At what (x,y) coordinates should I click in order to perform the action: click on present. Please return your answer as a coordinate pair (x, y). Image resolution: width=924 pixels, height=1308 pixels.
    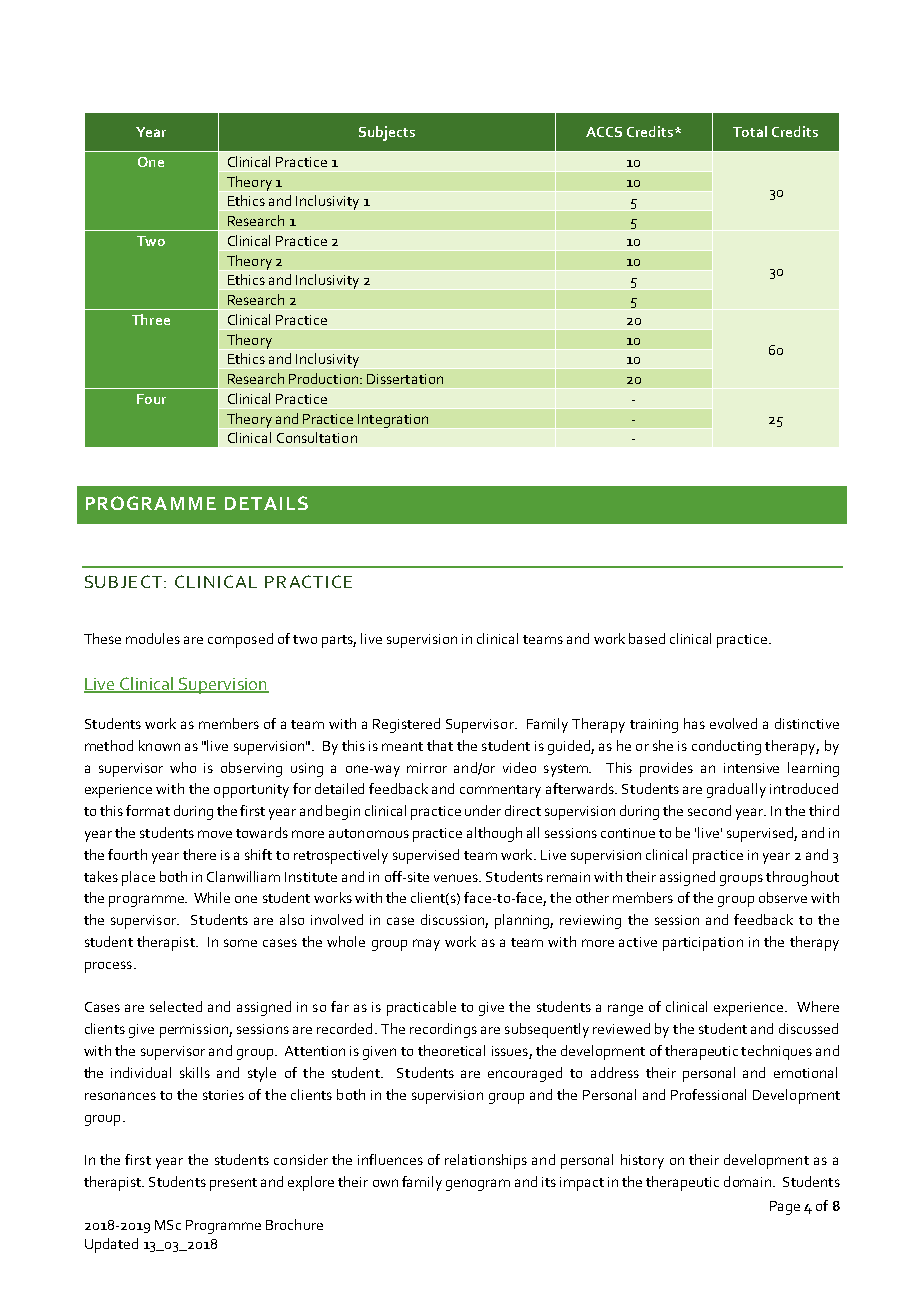
    Looking at the image, I should click on (233, 1184).
